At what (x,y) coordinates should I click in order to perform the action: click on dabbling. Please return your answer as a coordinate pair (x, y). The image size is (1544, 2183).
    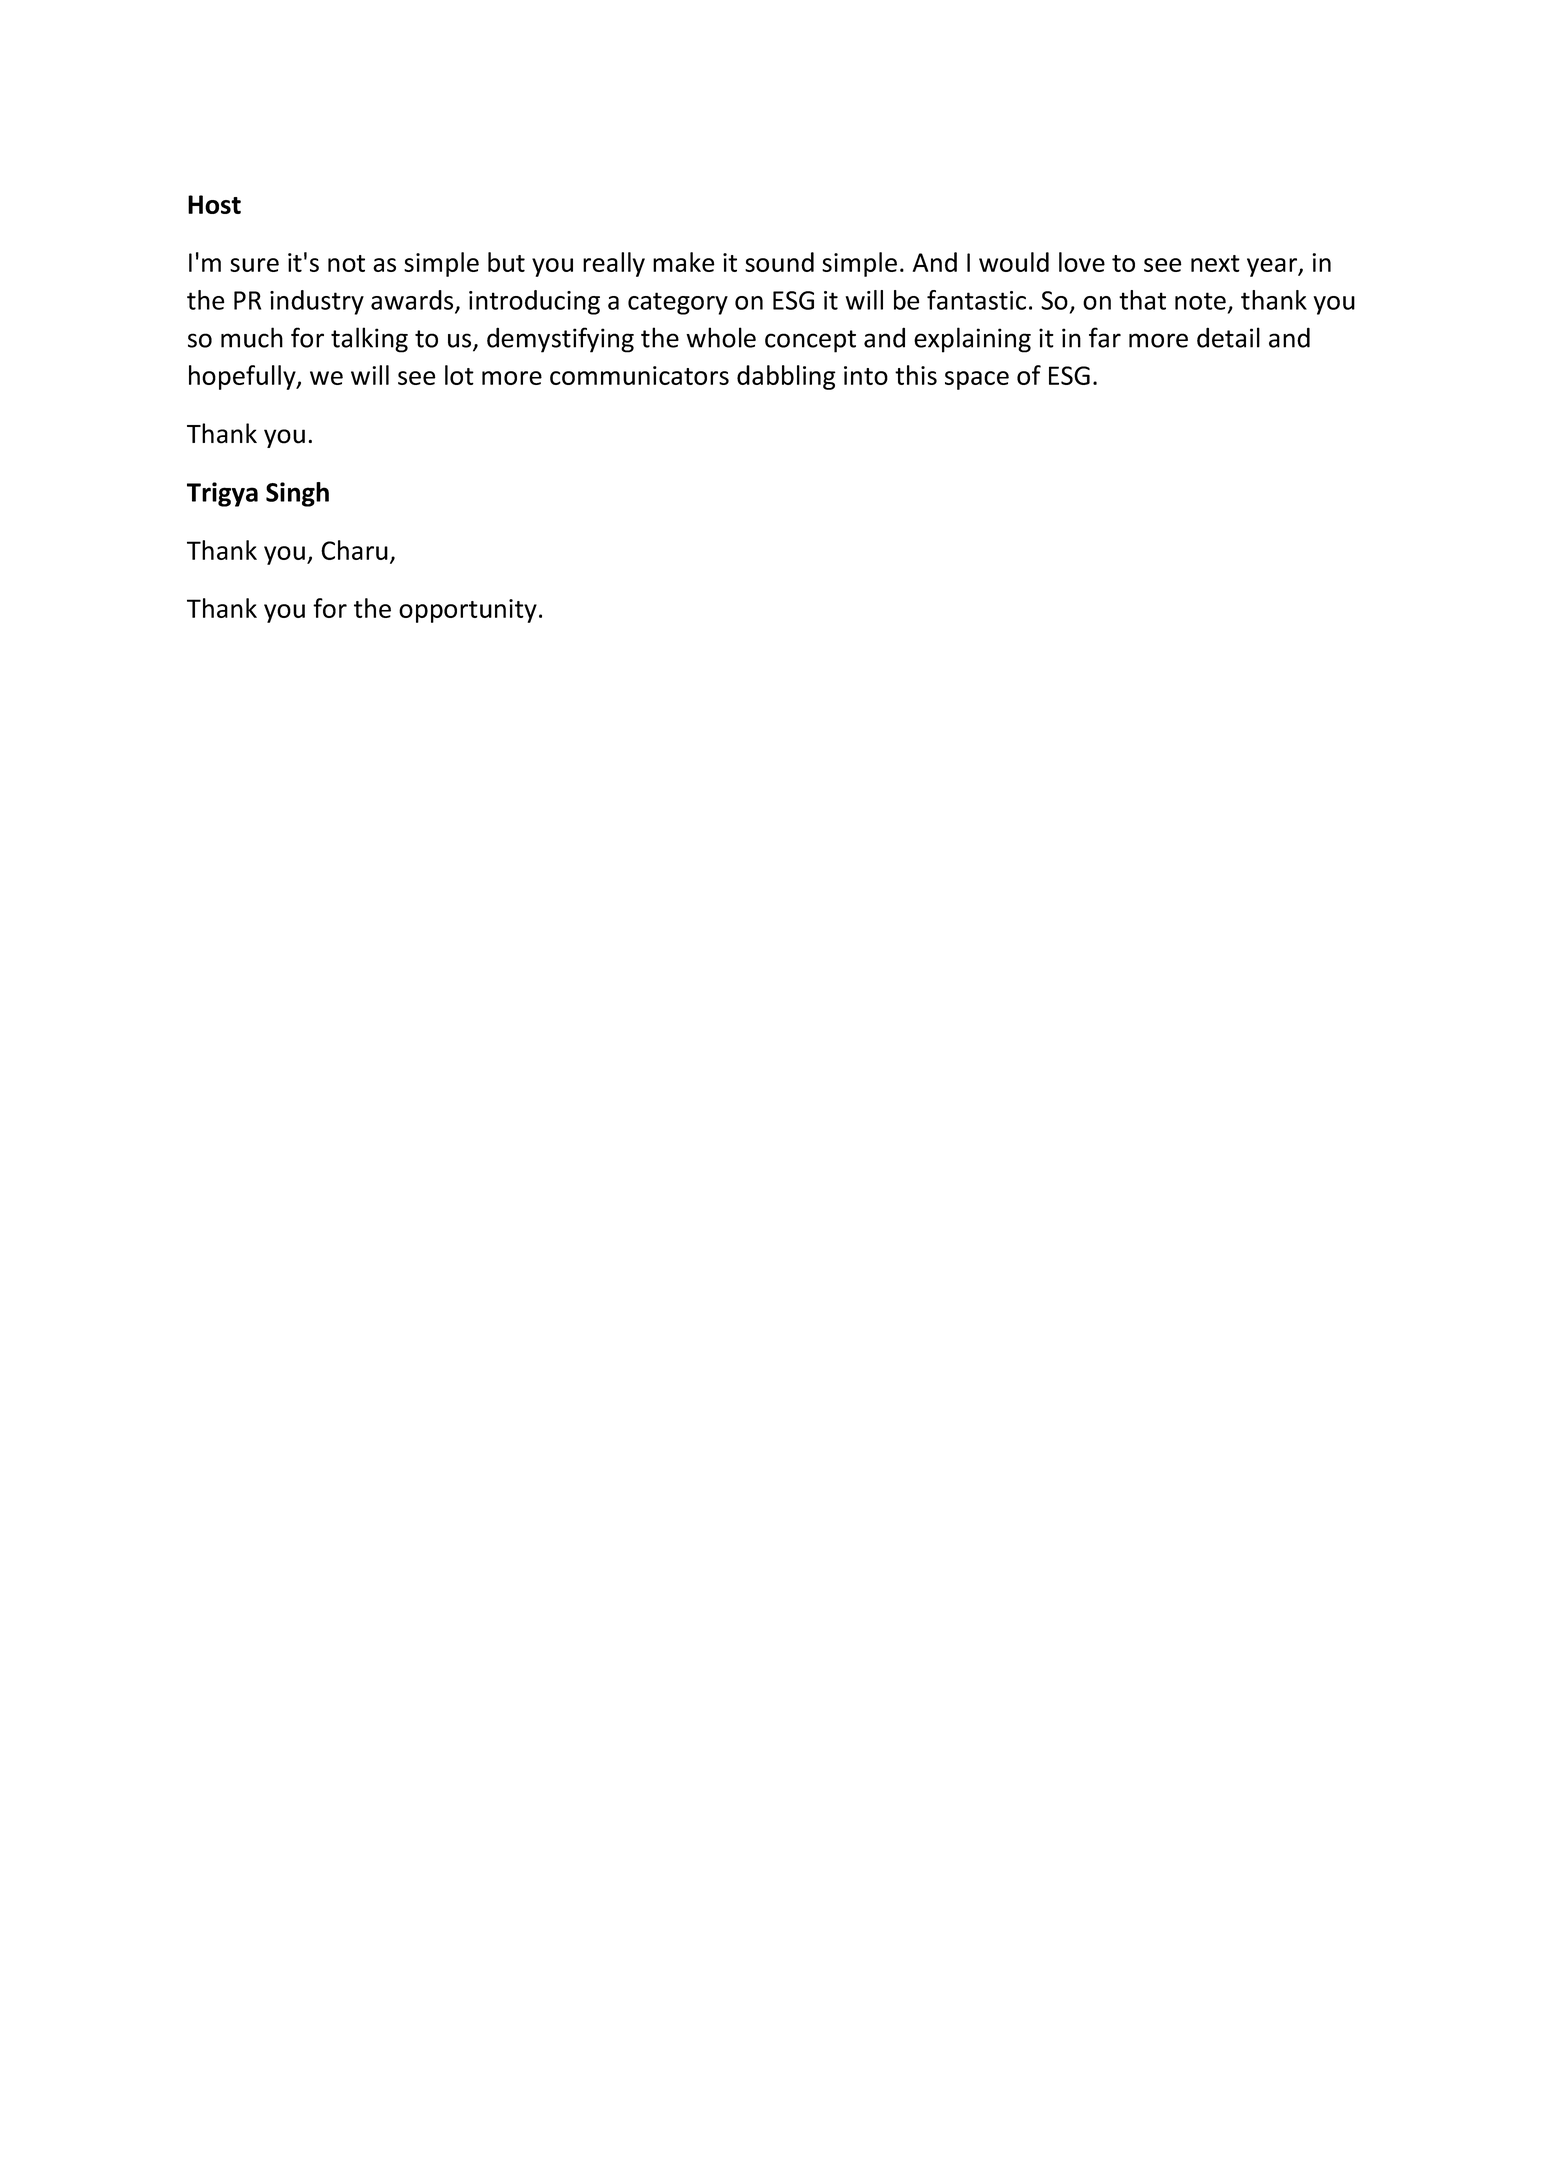
    Looking at the image, I should click on (786, 377).
